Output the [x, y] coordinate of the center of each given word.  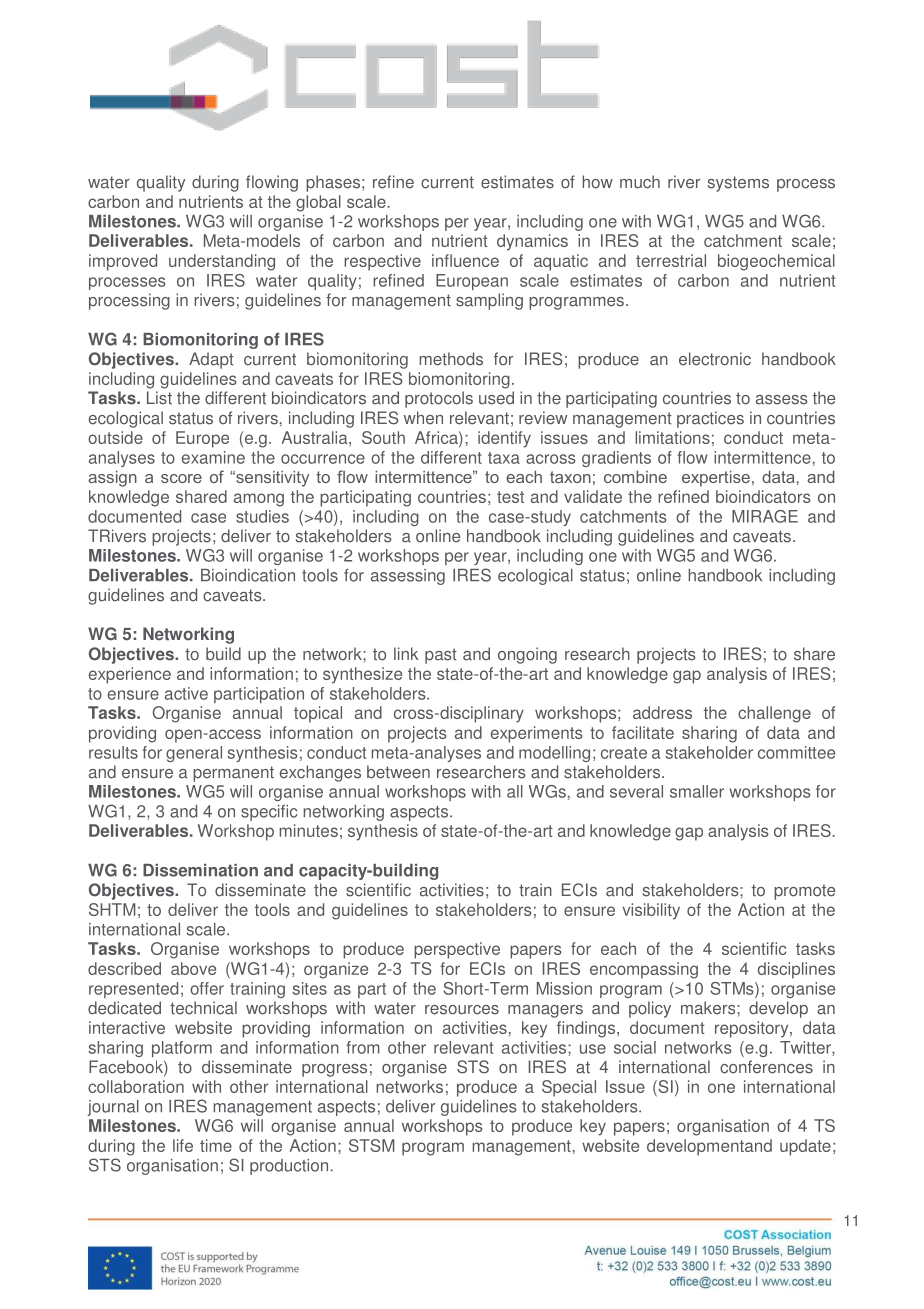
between [398, 772]
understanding [222, 262]
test [510, 497]
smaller [697, 791]
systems [738, 184]
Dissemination [200, 870]
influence [465, 260]
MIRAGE [765, 516]
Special [569, 1088]
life [183, 1145]
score [181, 478]
